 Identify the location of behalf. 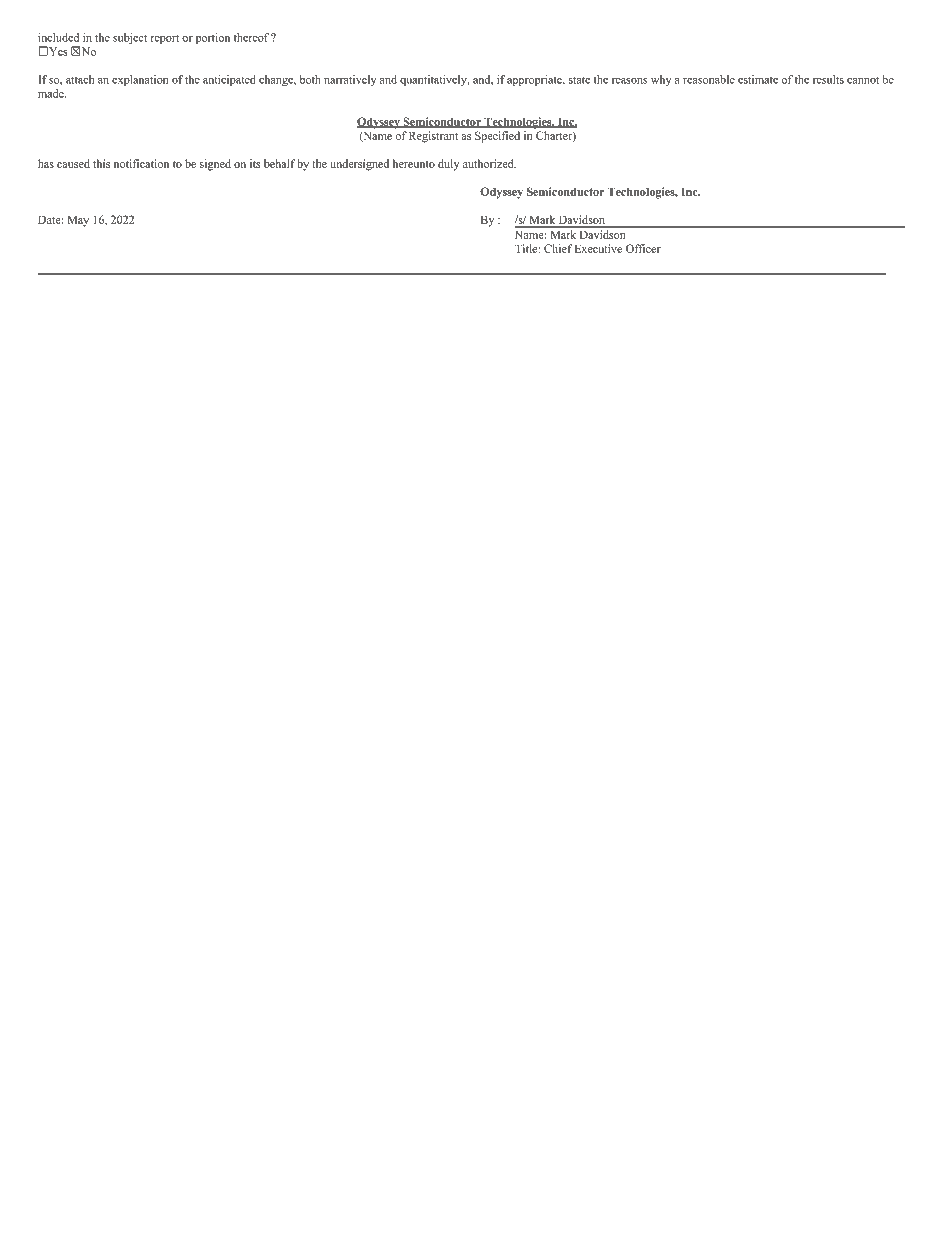
(279, 163).
